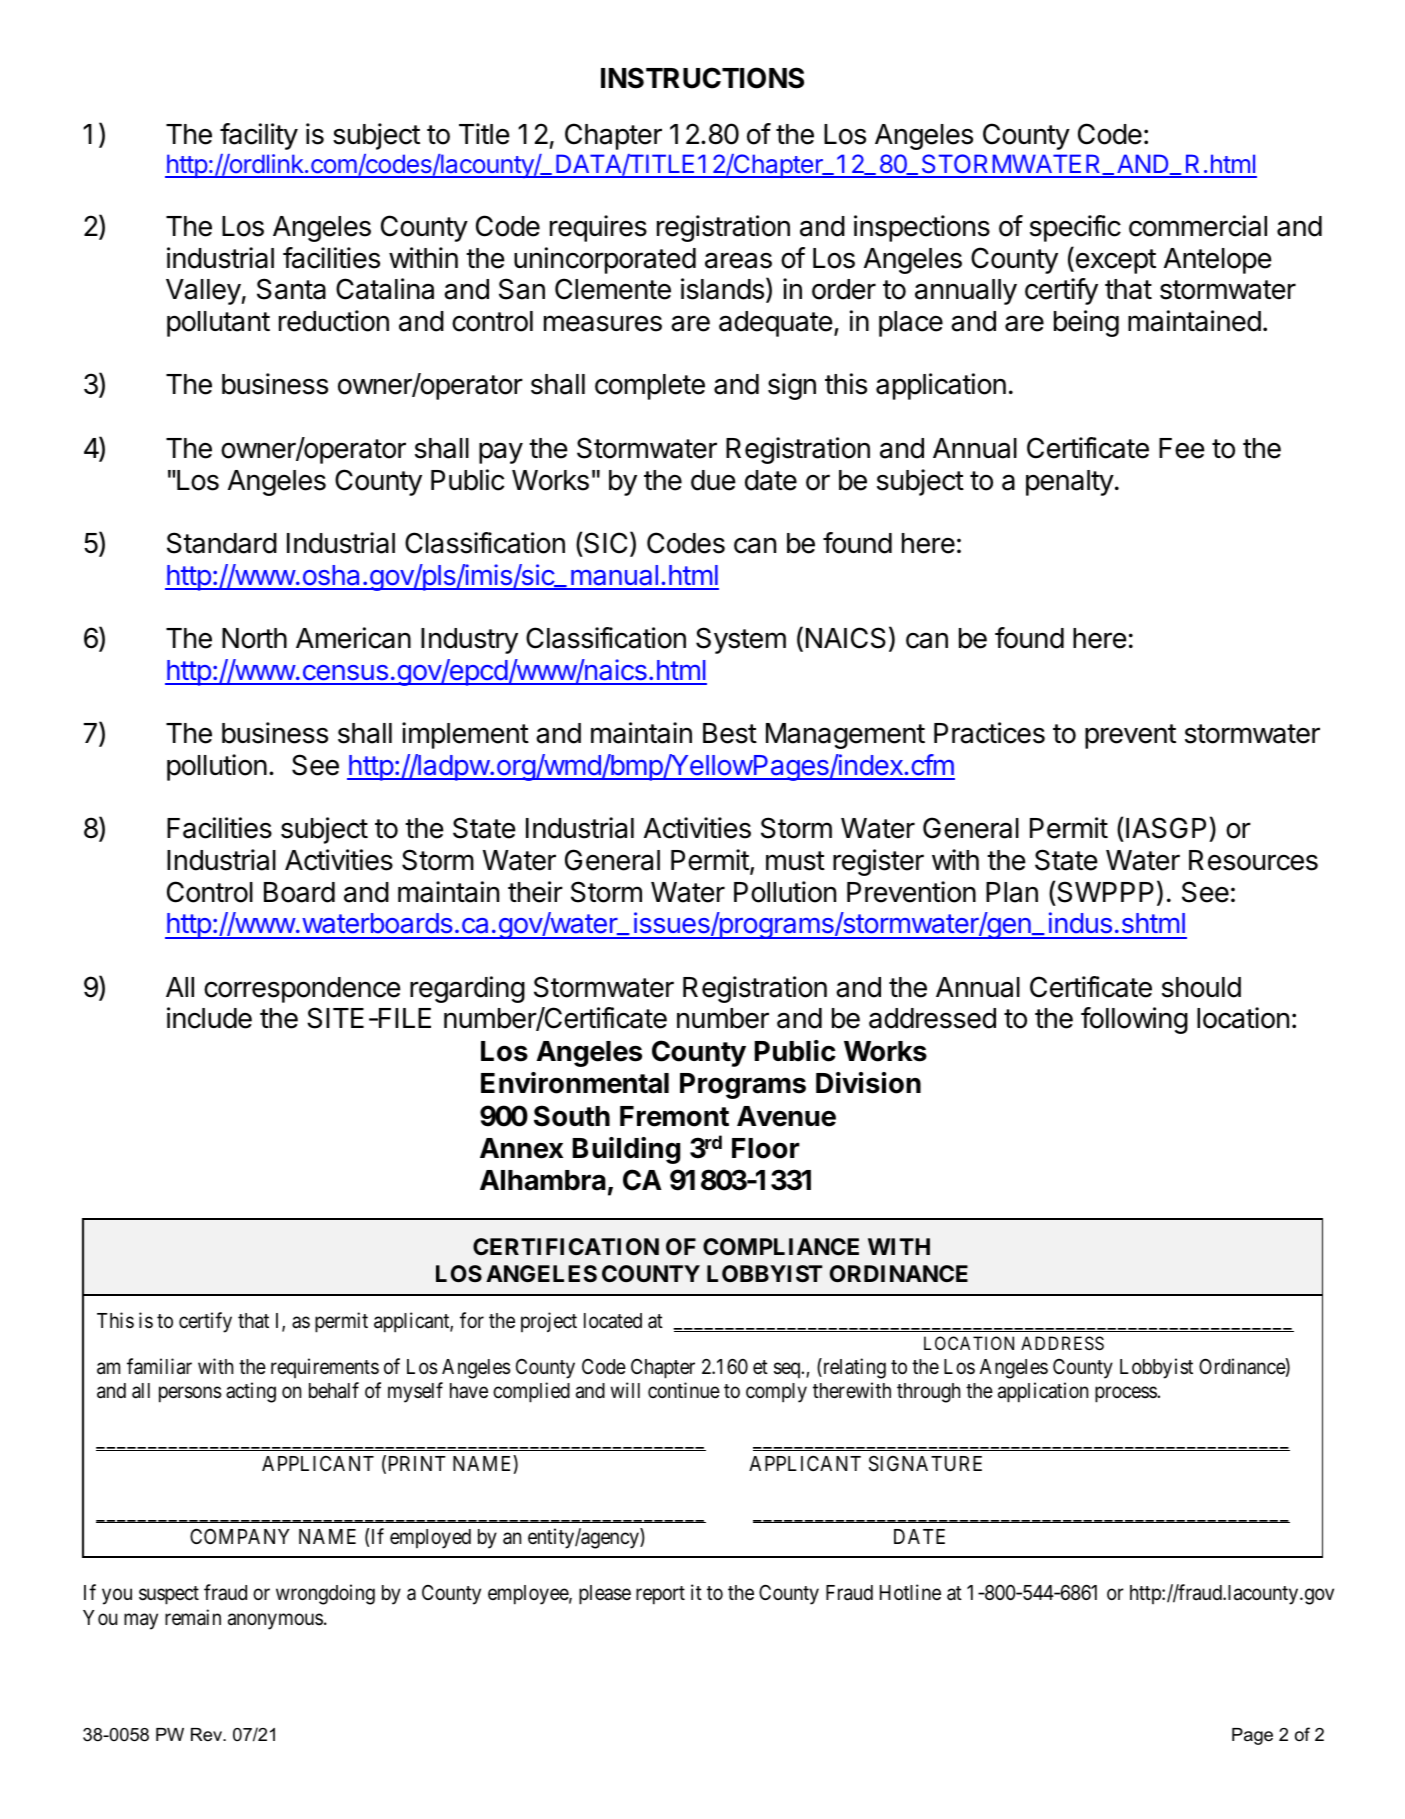 The image size is (1405, 1819). I want to click on must, so click(795, 861).
